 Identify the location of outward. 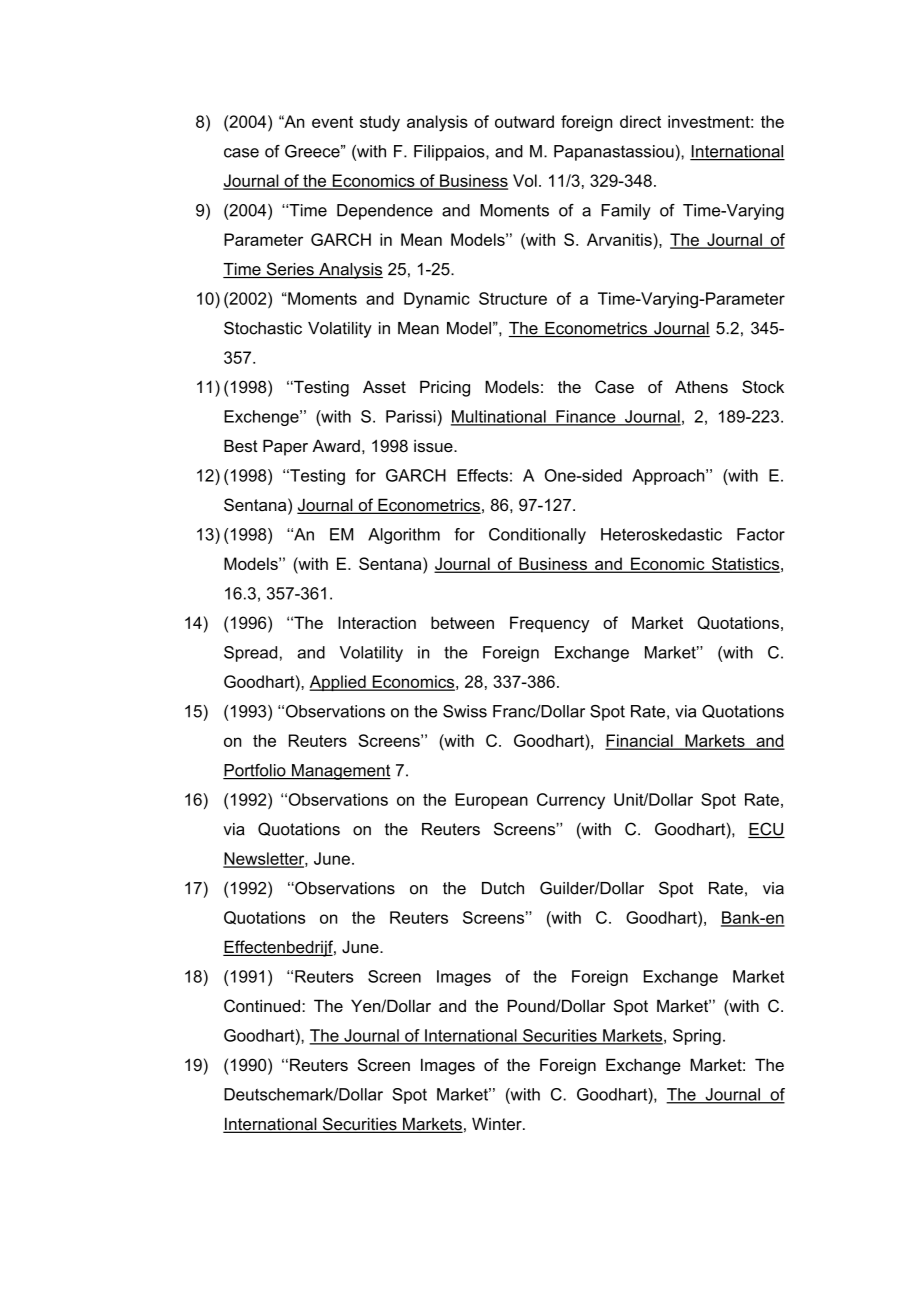
(524, 121).
